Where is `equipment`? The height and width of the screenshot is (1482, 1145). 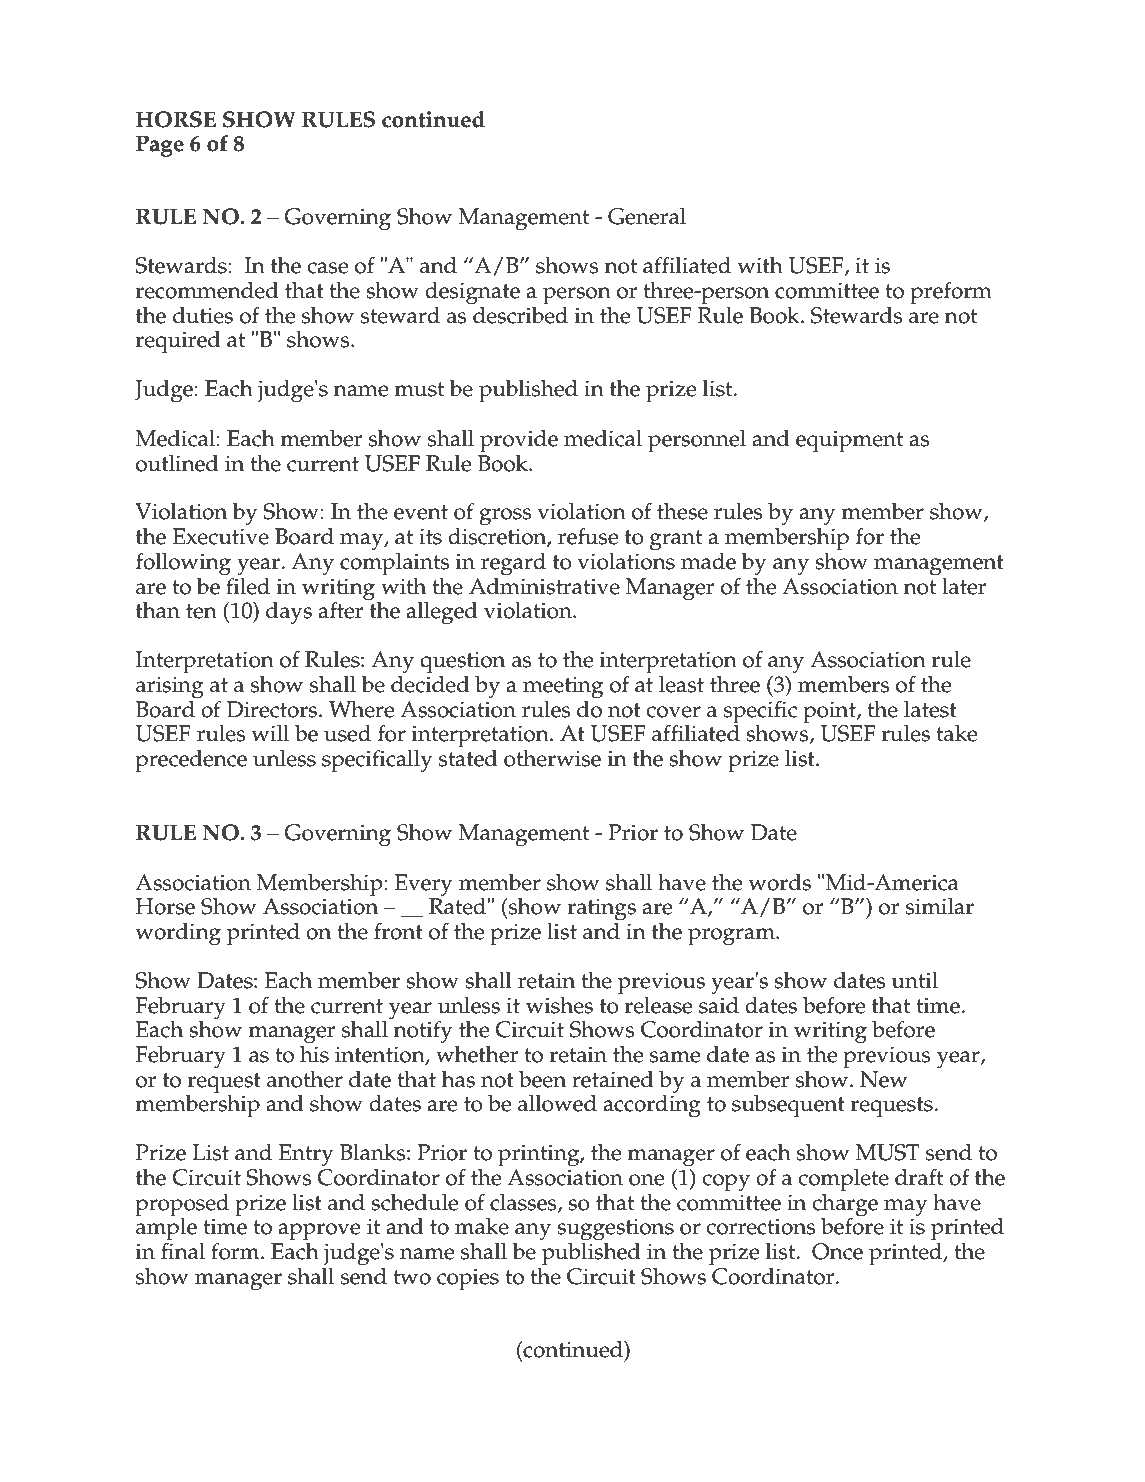 equipment is located at coordinates (849, 441).
